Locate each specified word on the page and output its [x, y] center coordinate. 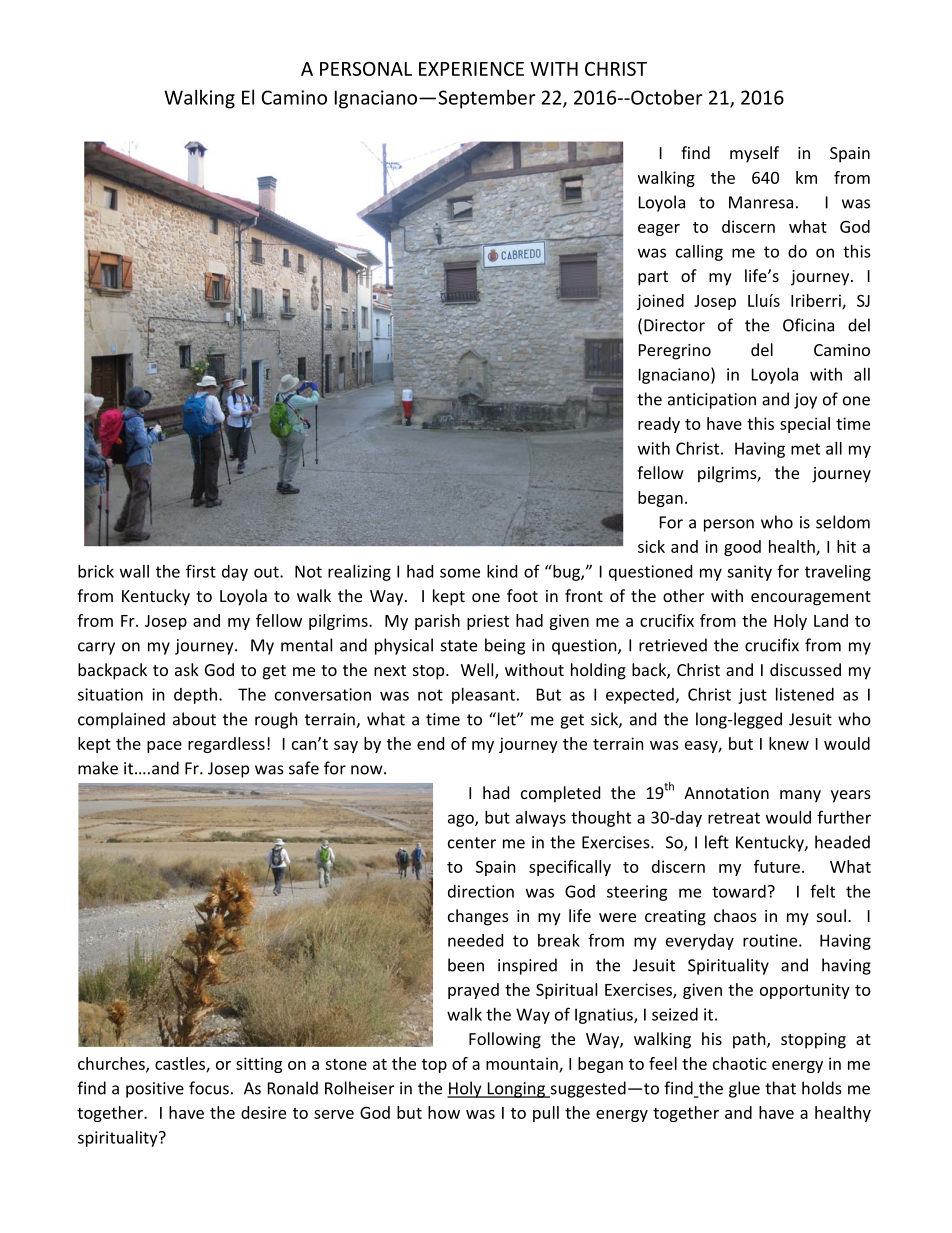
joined [660, 302]
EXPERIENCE [471, 69]
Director [674, 325]
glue [744, 1089]
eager [659, 230]
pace [164, 747]
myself [754, 154]
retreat [734, 818]
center [472, 843]
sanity [749, 573]
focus [209, 1088]
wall [134, 571]
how [444, 1112]
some [460, 573]
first [201, 571]
